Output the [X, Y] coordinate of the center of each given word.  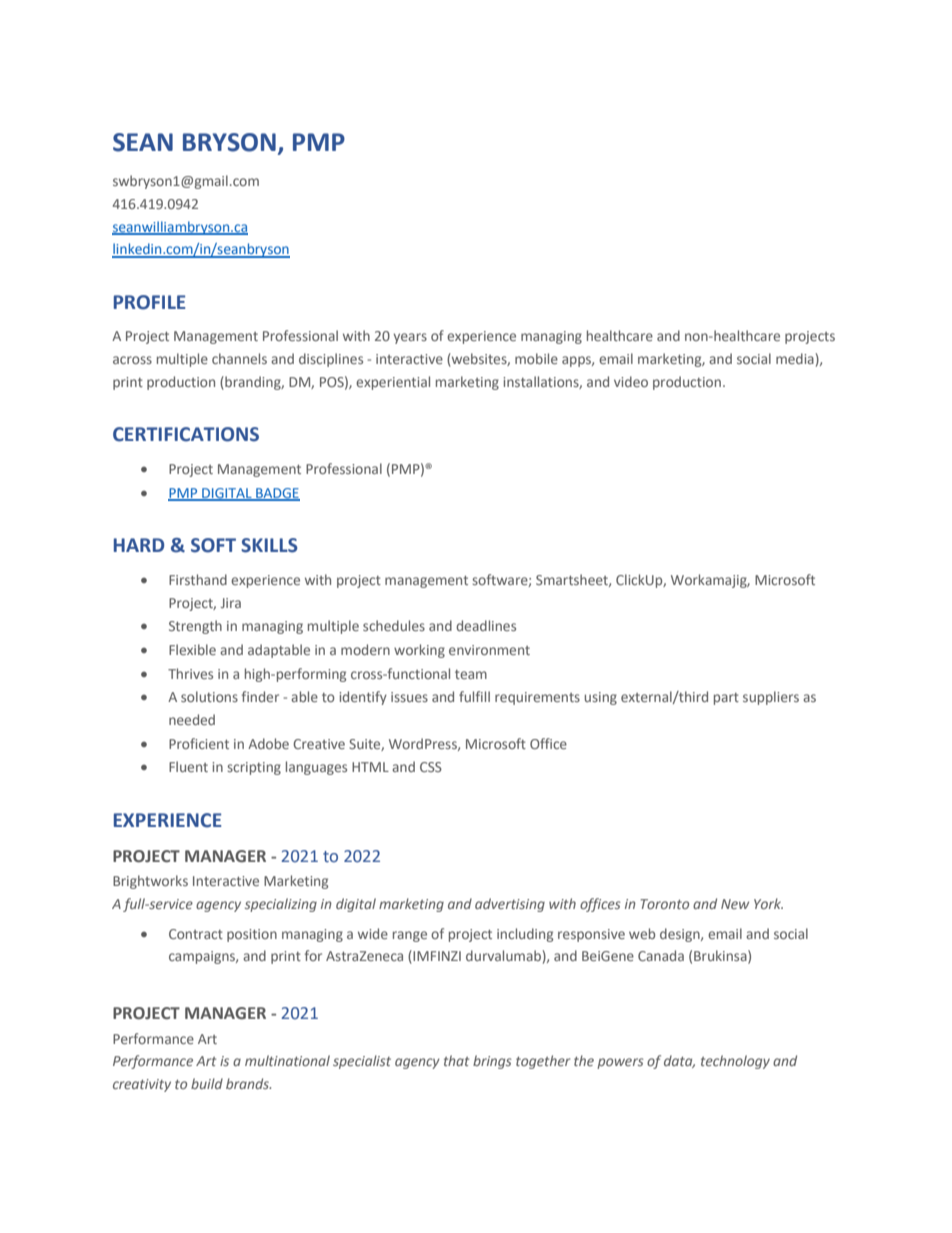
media [795, 358]
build [207, 1083]
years [410, 338]
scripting [254, 768]
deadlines [486, 625]
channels [239, 358]
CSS [431, 767]
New [735, 904]
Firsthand [198, 579]
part [726, 699]
